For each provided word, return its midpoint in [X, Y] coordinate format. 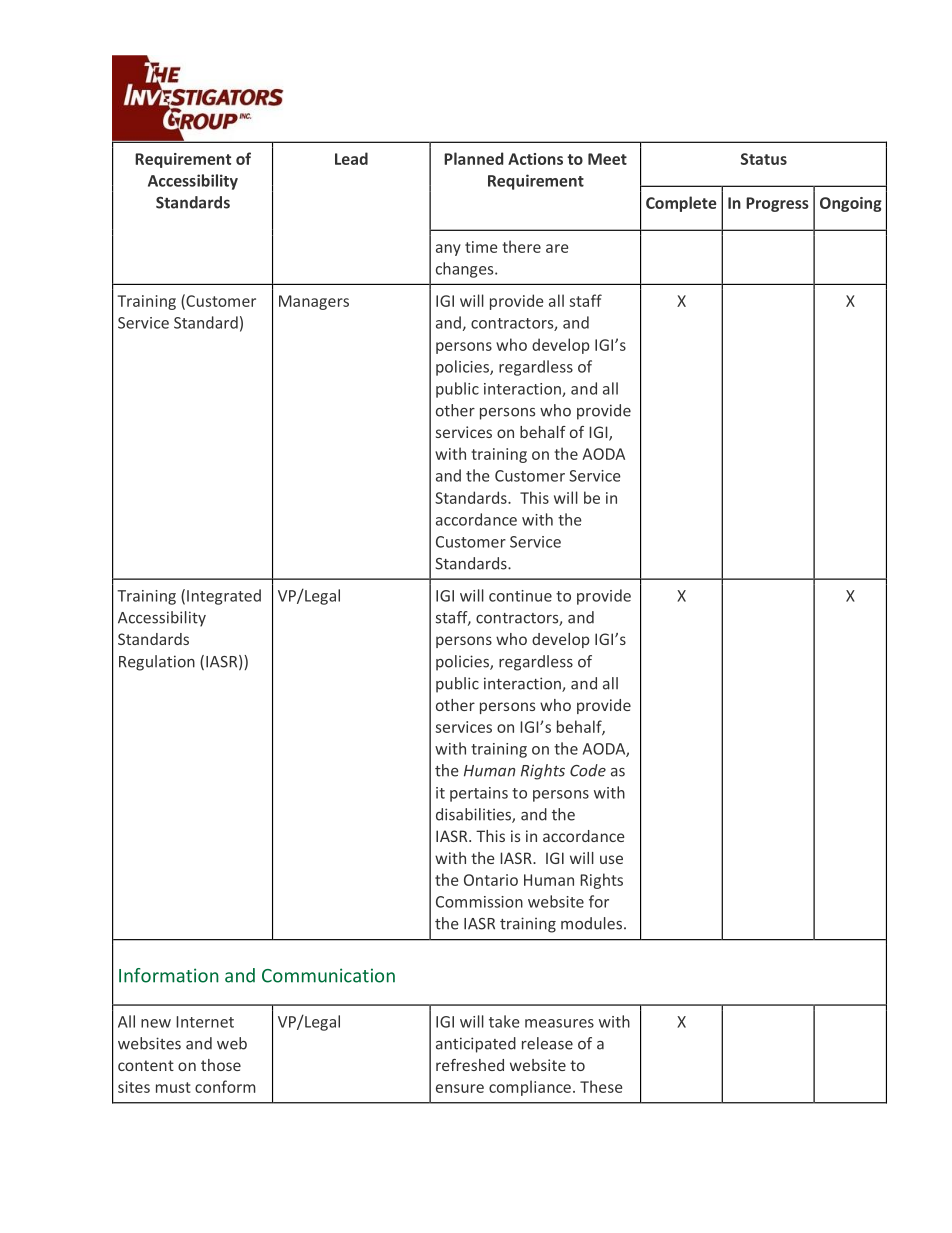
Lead [351, 158]
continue [520, 596]
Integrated [224, 597]
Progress [777, 204]
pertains [479, 794]
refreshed [470, 1065]
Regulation [157, 663]
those [221, 1065]
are [557, 248]
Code [588, 770]
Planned [473, 158]
